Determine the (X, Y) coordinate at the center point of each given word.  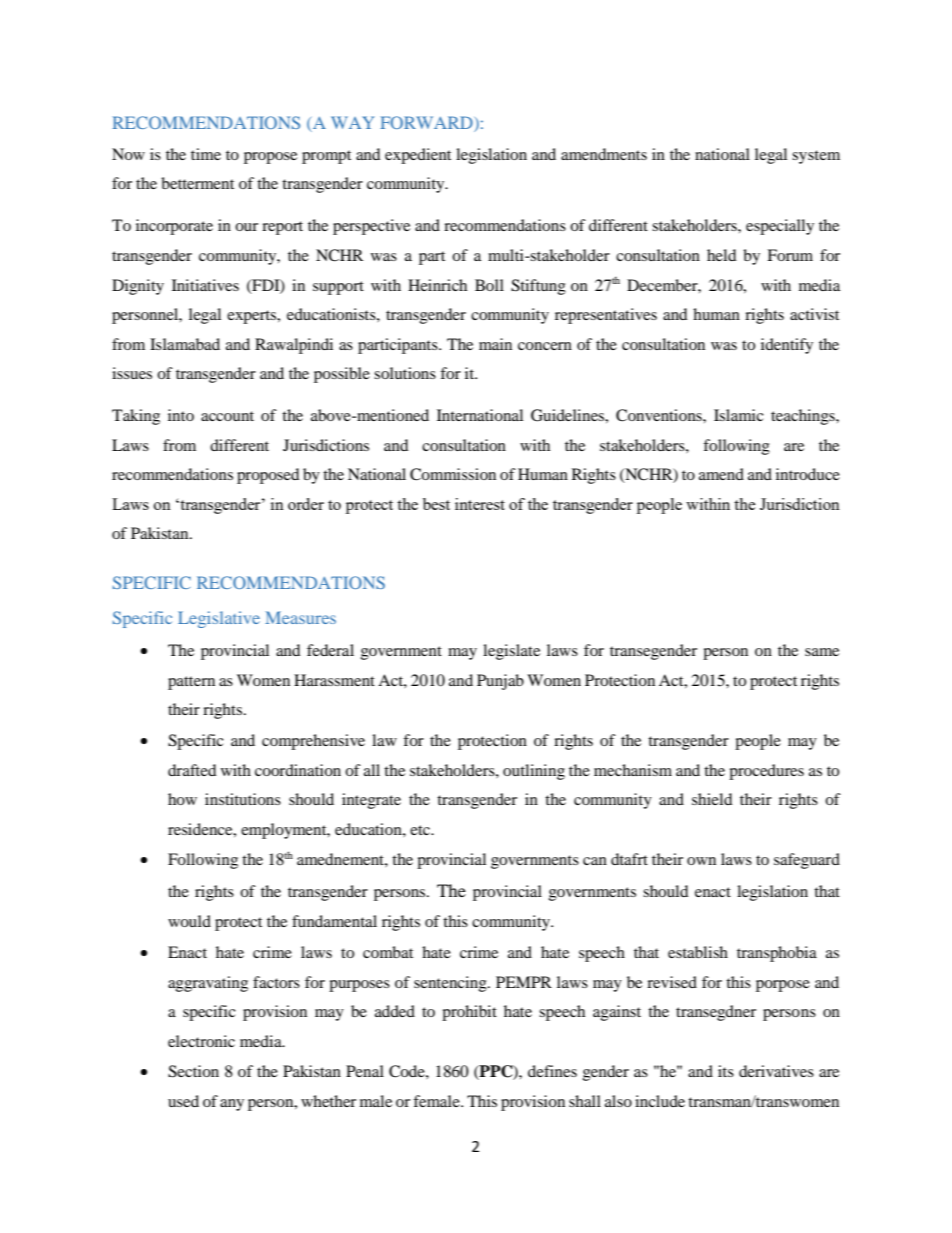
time (206, 154)
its (726, 1071)
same (822, 652)
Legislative (219, 619)
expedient (418, 156)
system (816, 157)
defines (552, 1071)
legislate (511, 652)
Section (193, 1071)
